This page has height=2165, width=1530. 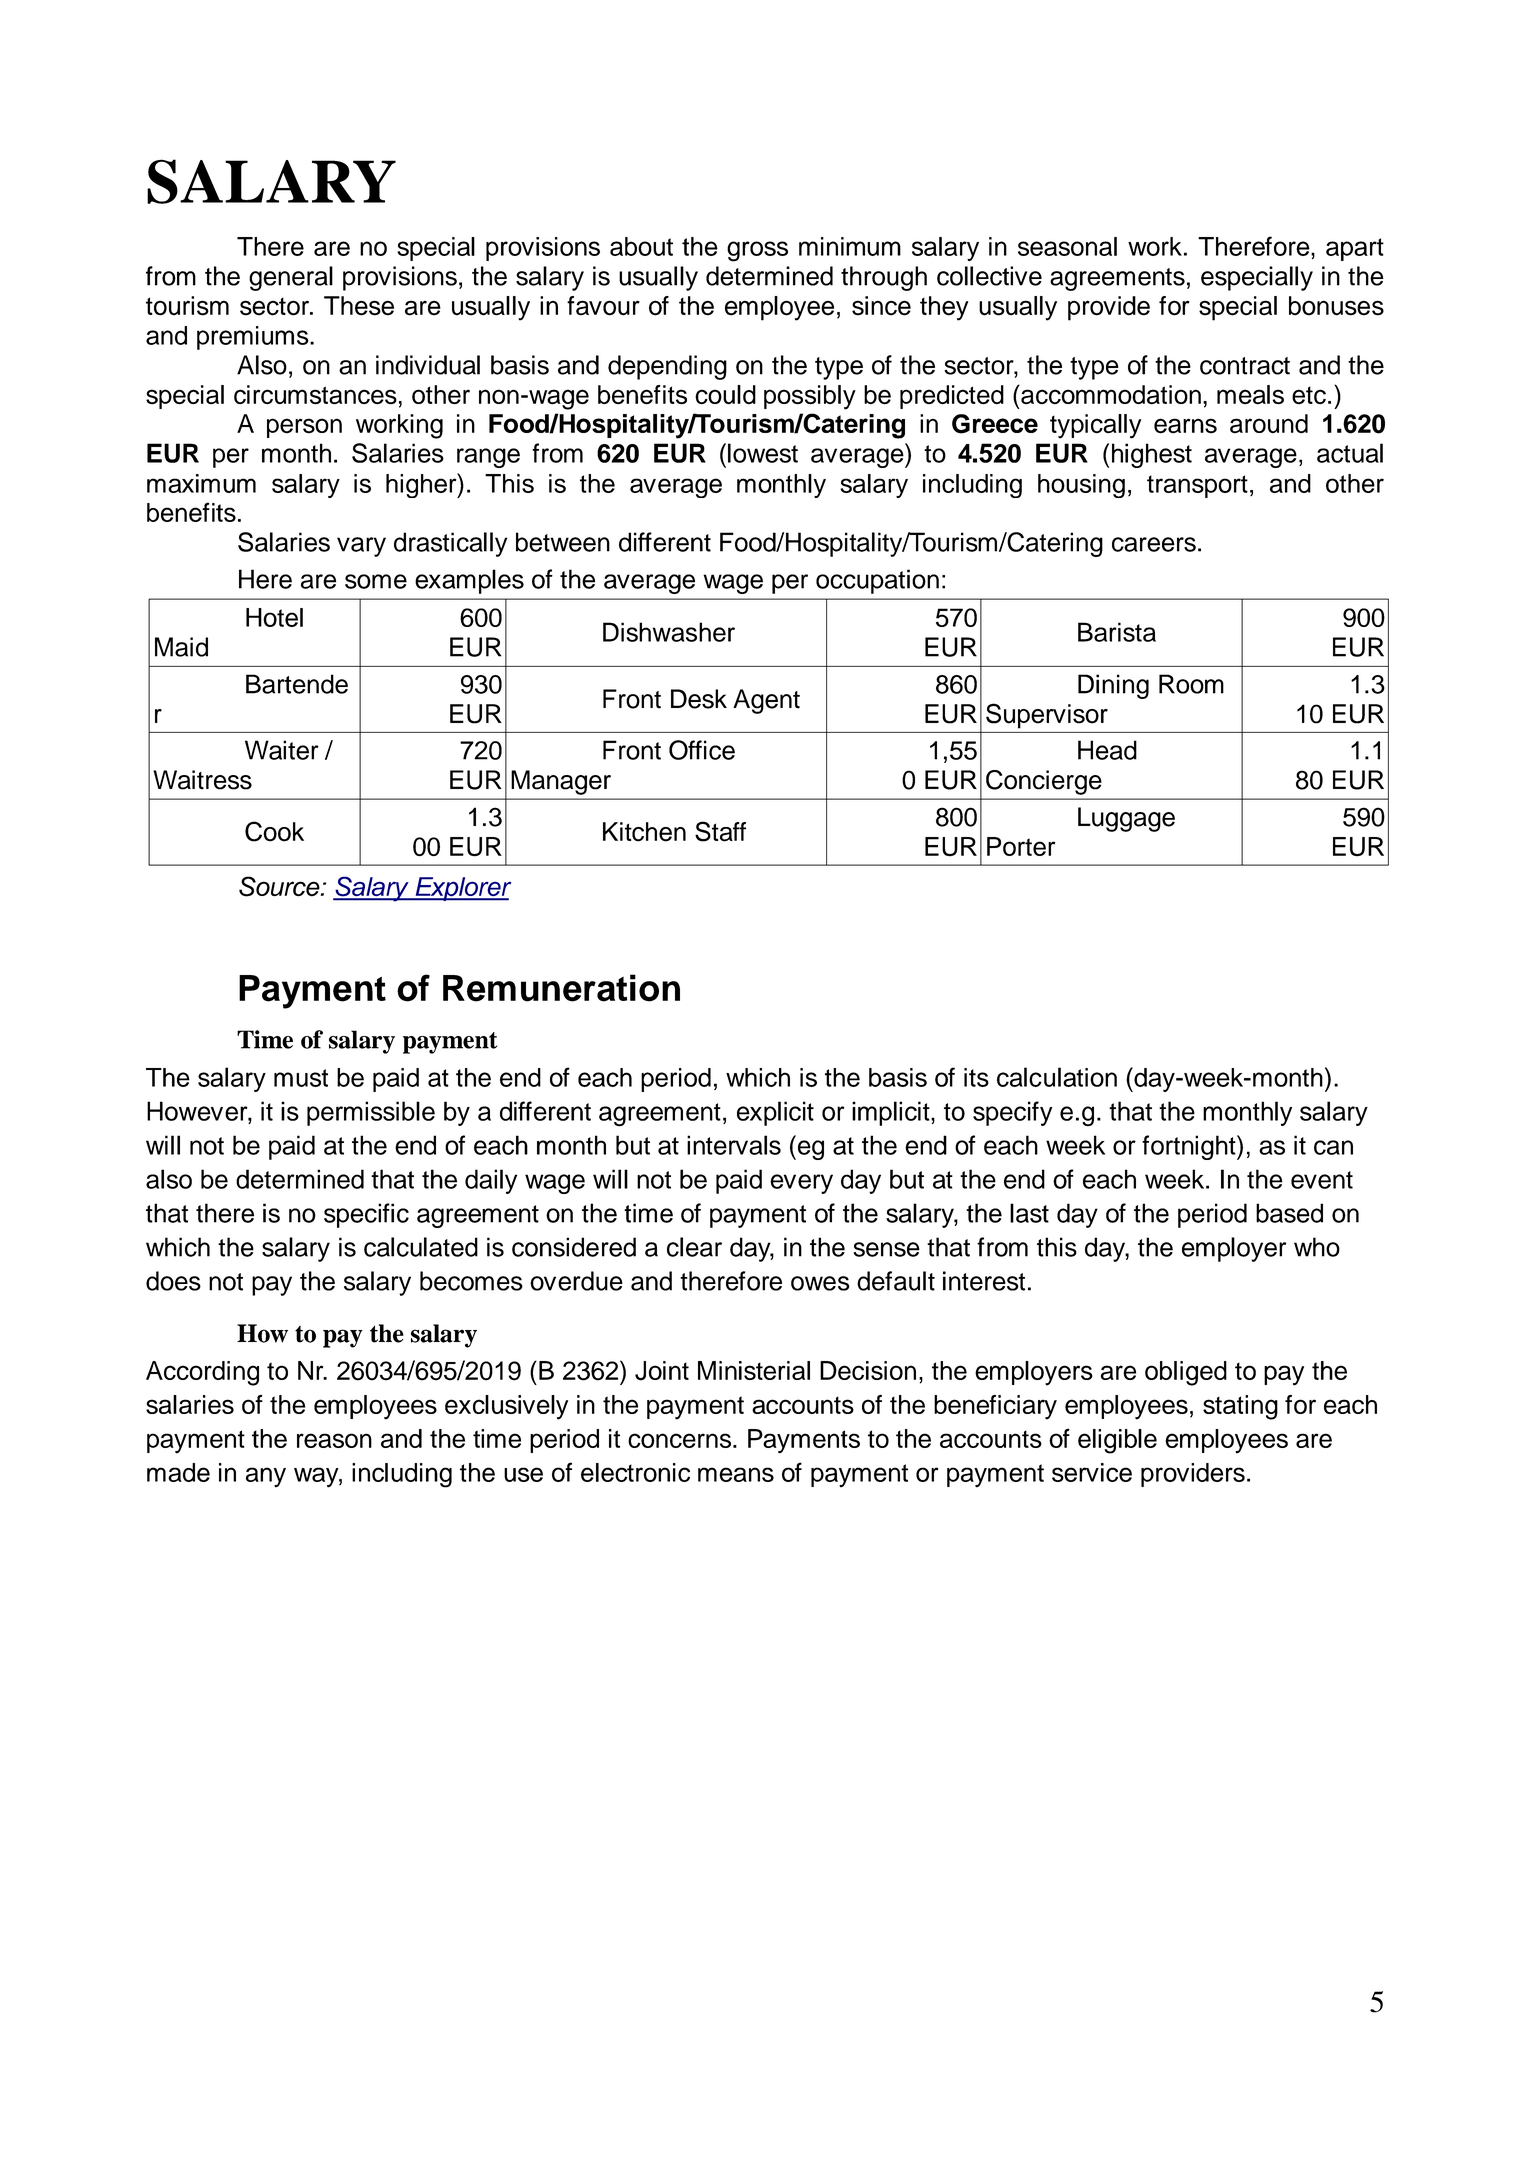 I want to click on calculation, so click(x=1057, y=1077).
